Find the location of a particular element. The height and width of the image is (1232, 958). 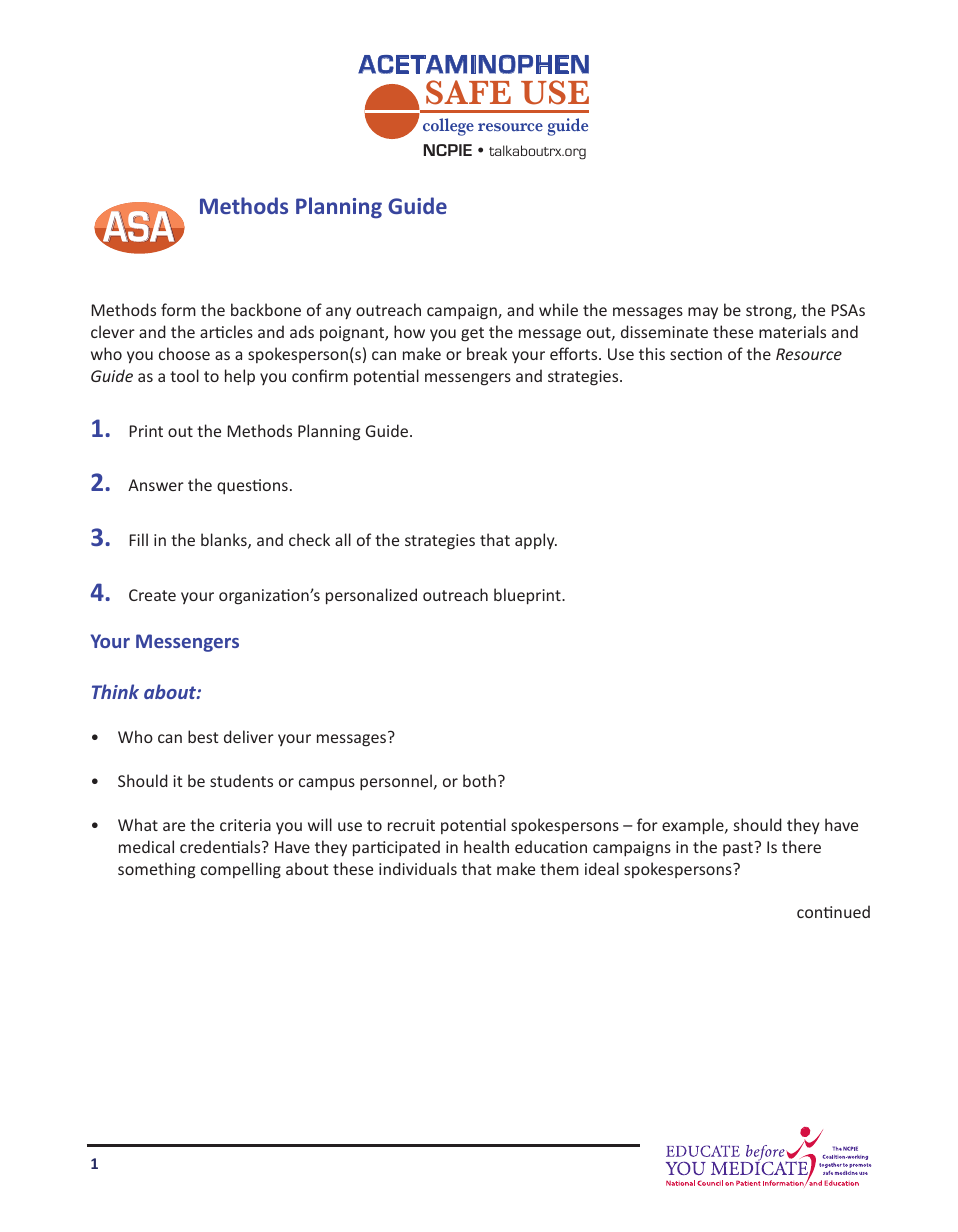

apply is located at coordinates (536, 541).
